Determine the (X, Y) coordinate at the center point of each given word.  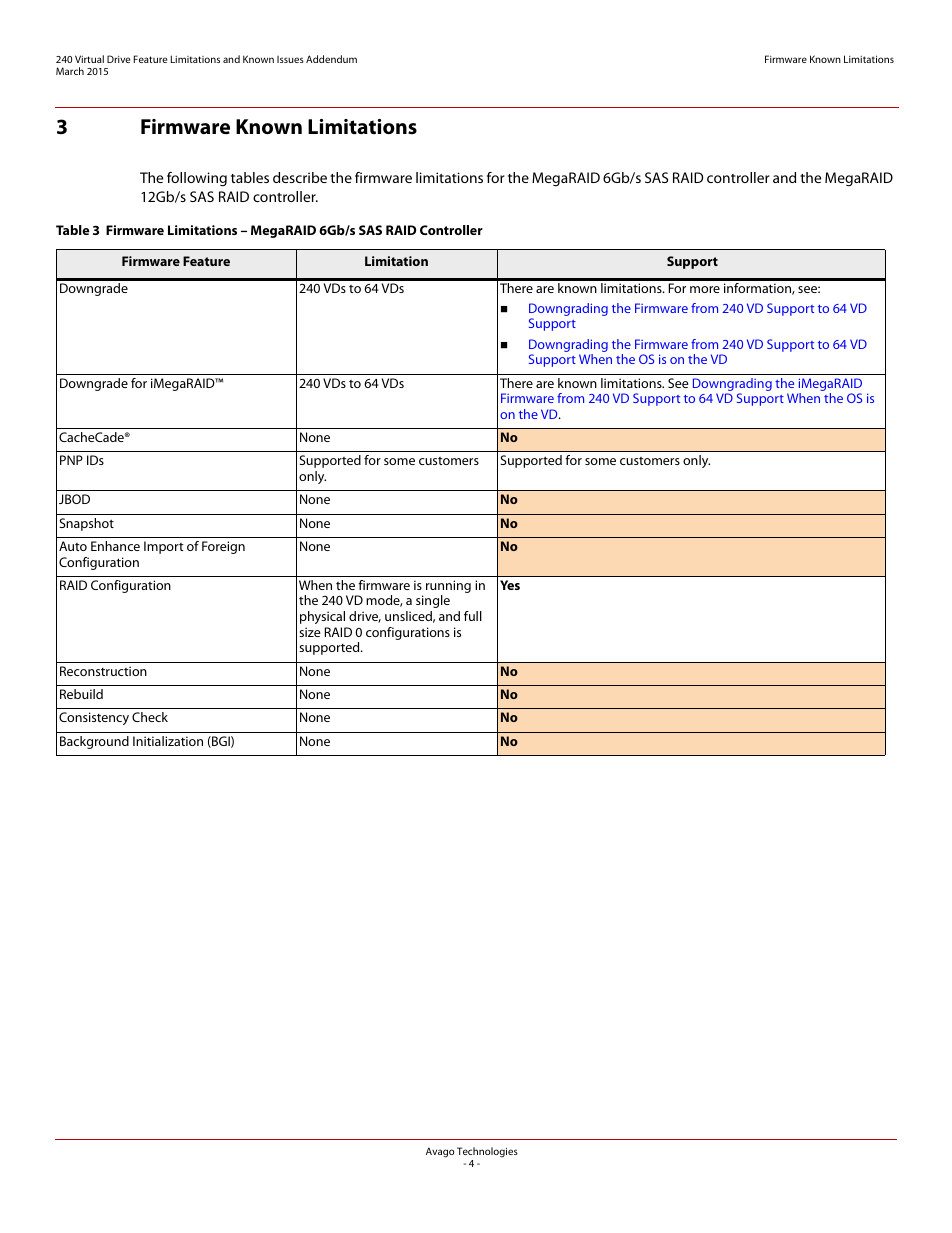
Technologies (487, 1152)
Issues (290, 59)
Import (164, 547)
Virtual (89, 59)
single (433, 601)
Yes (510, 585)
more (705, 289)
